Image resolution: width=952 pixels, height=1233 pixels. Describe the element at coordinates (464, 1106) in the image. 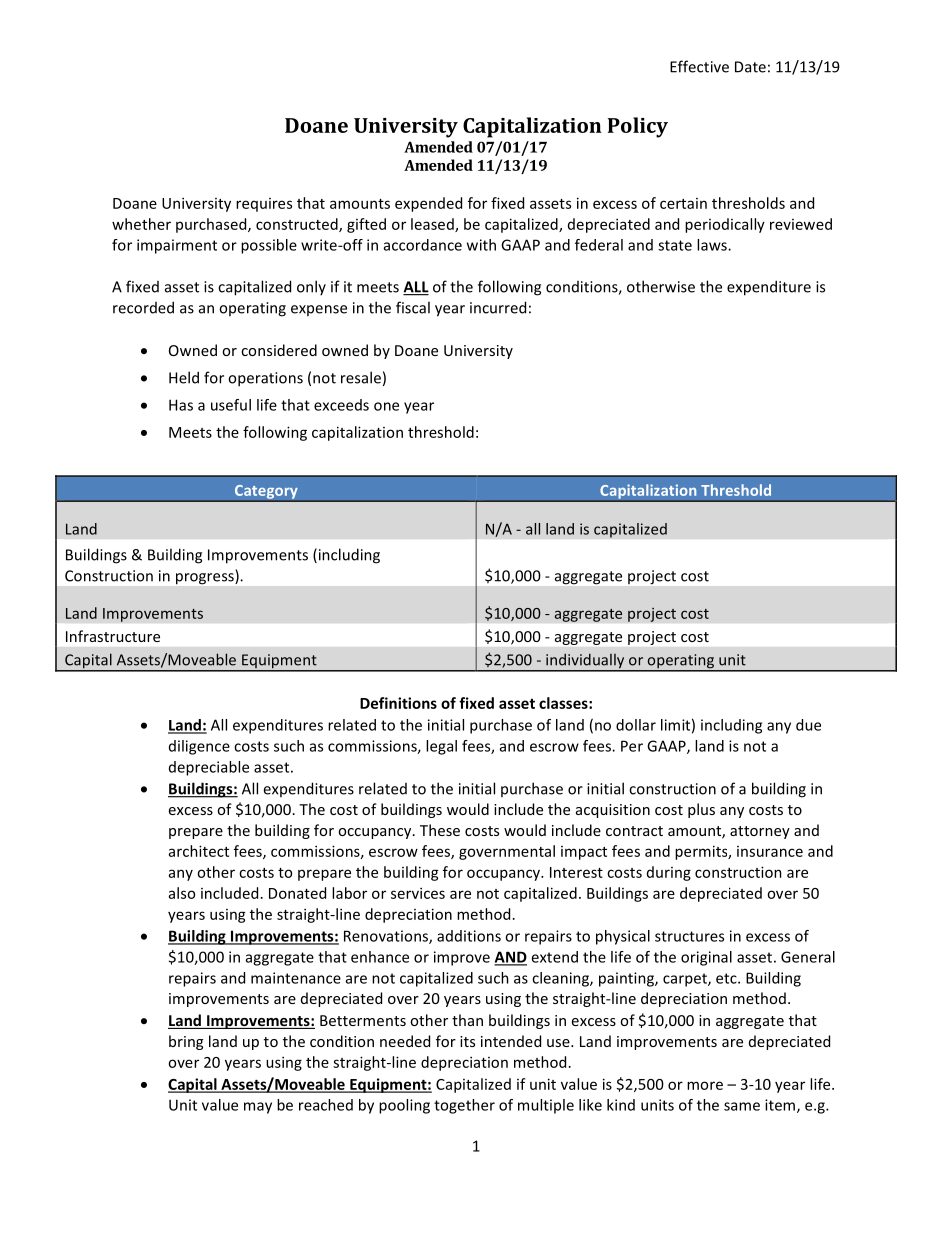

I see `together` at that location.
